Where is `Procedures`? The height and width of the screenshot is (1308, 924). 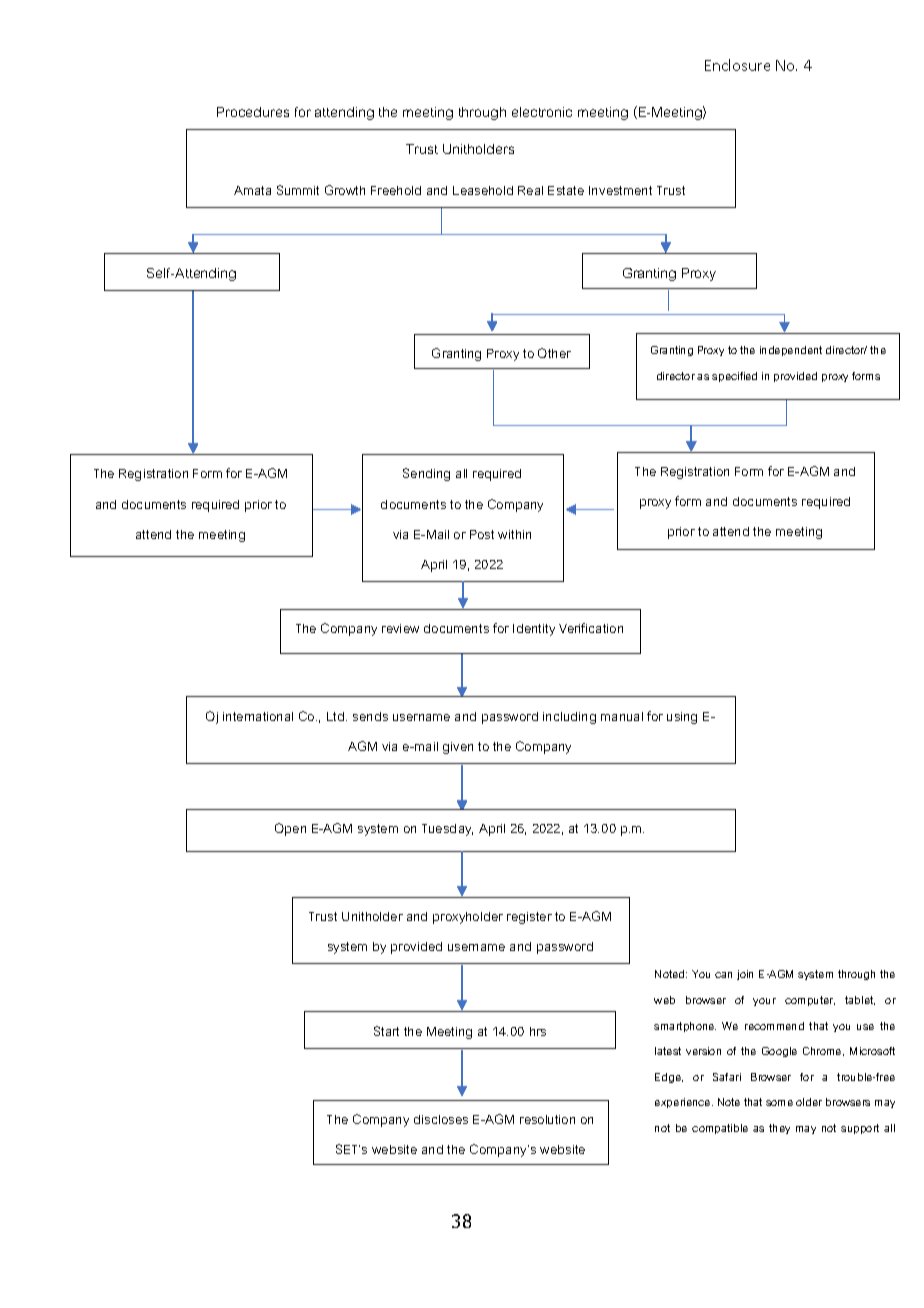
Procedures is located at coordinates (253, 112).
